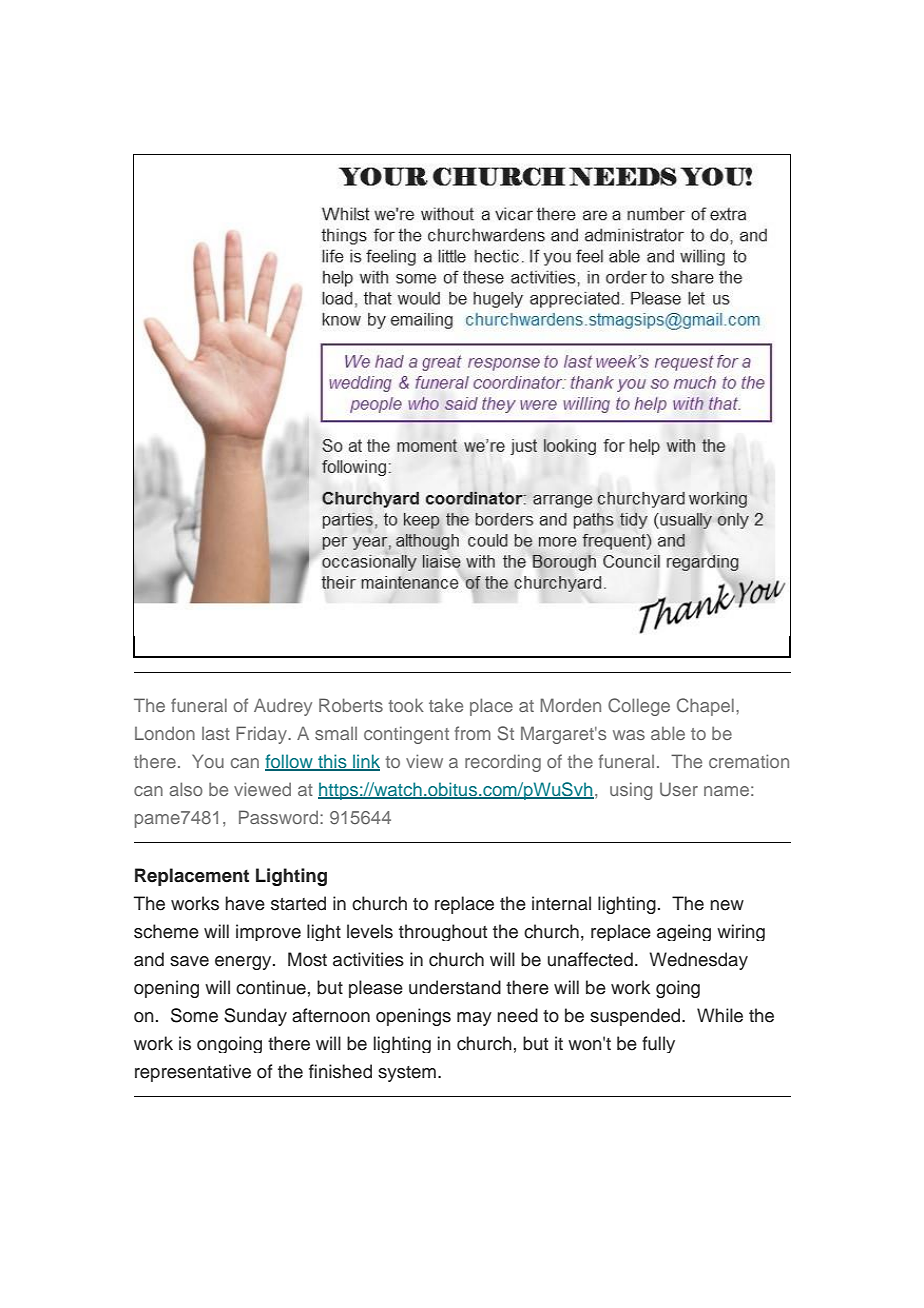  What do you see at coordinates (245, 903) in the screenshot?
I see `have` at bounding box center [245, 903].
